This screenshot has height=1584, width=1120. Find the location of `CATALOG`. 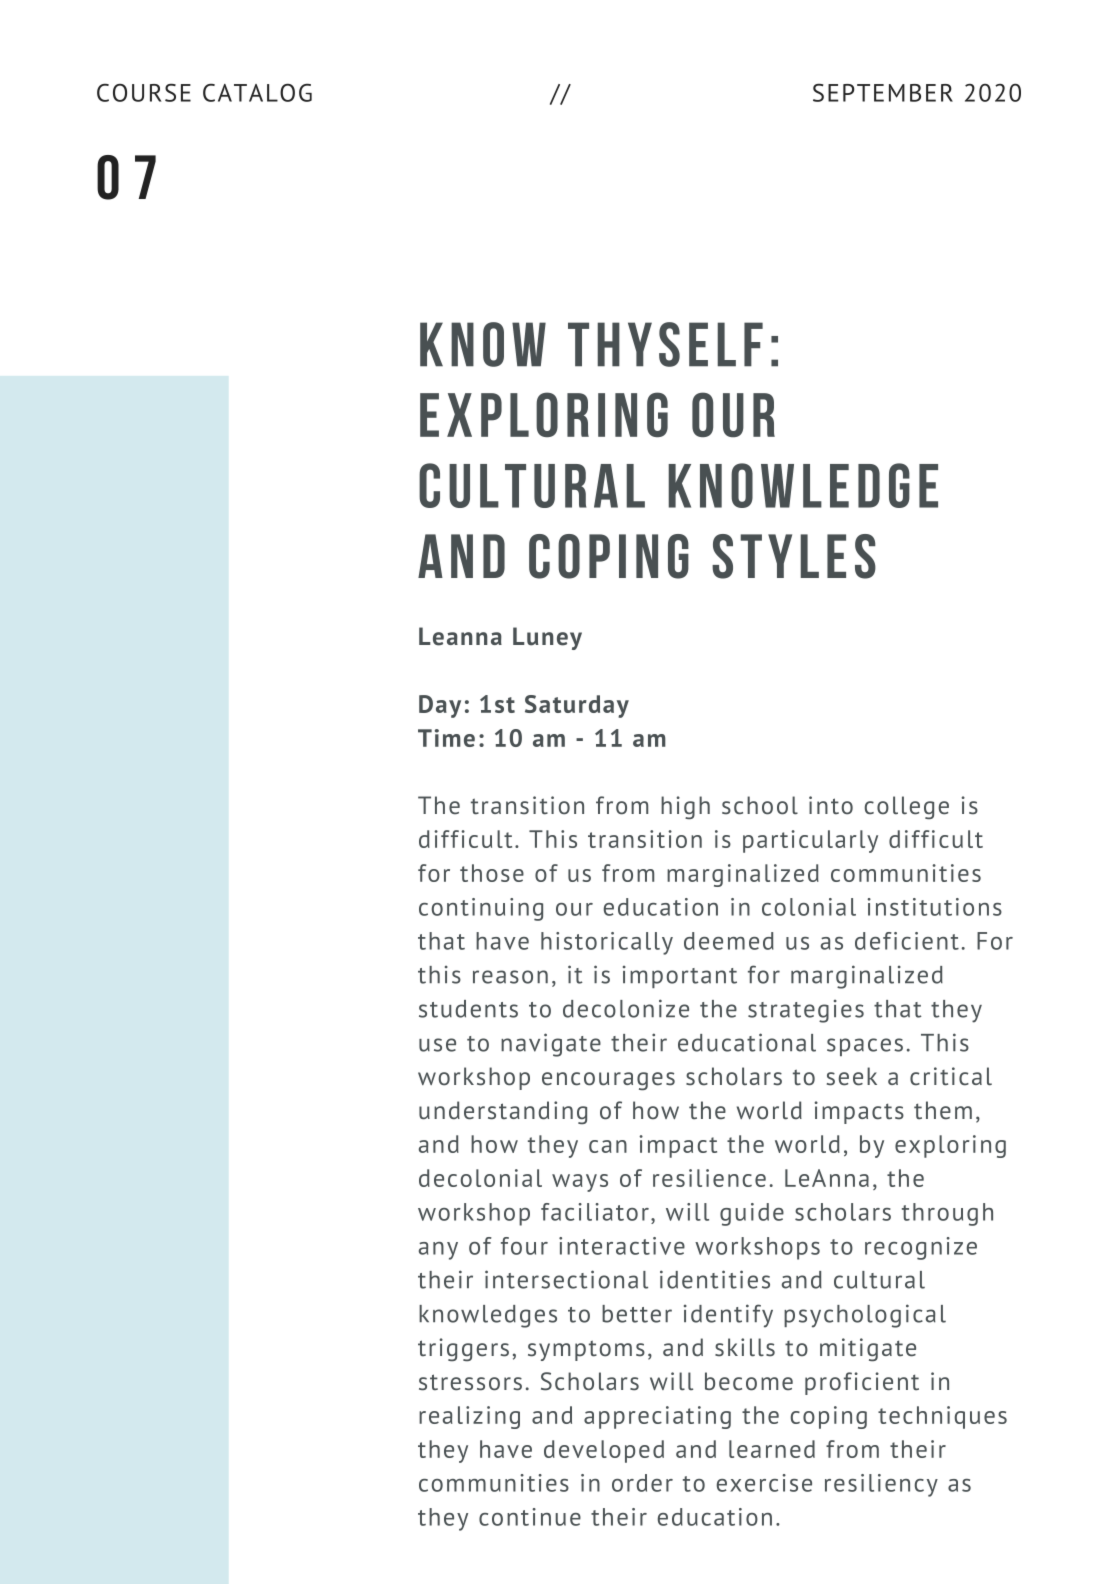

CATALOG is located at coordinates (257, 92).
